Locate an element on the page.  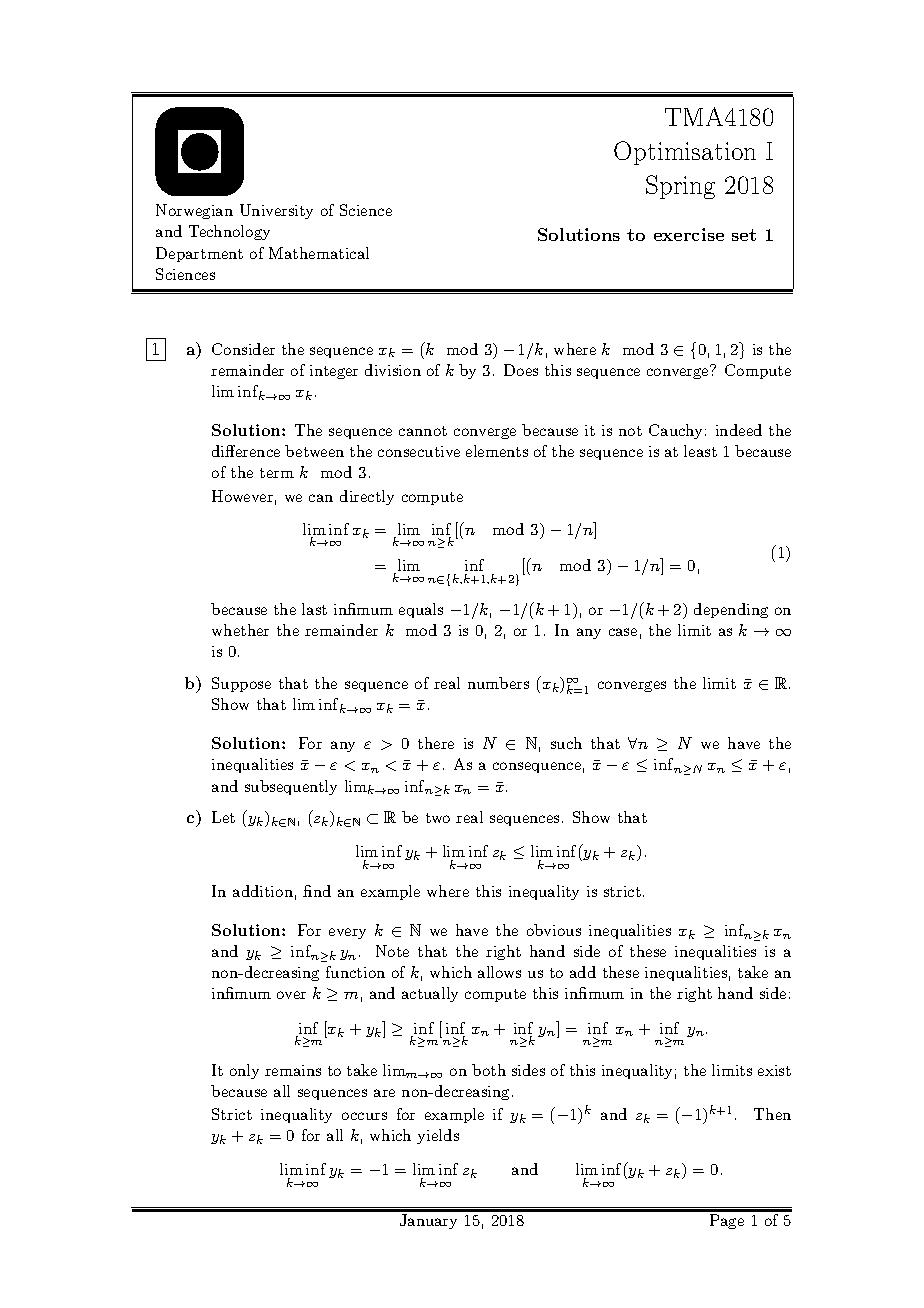
occurs is located at coordinates (364, 1116).
